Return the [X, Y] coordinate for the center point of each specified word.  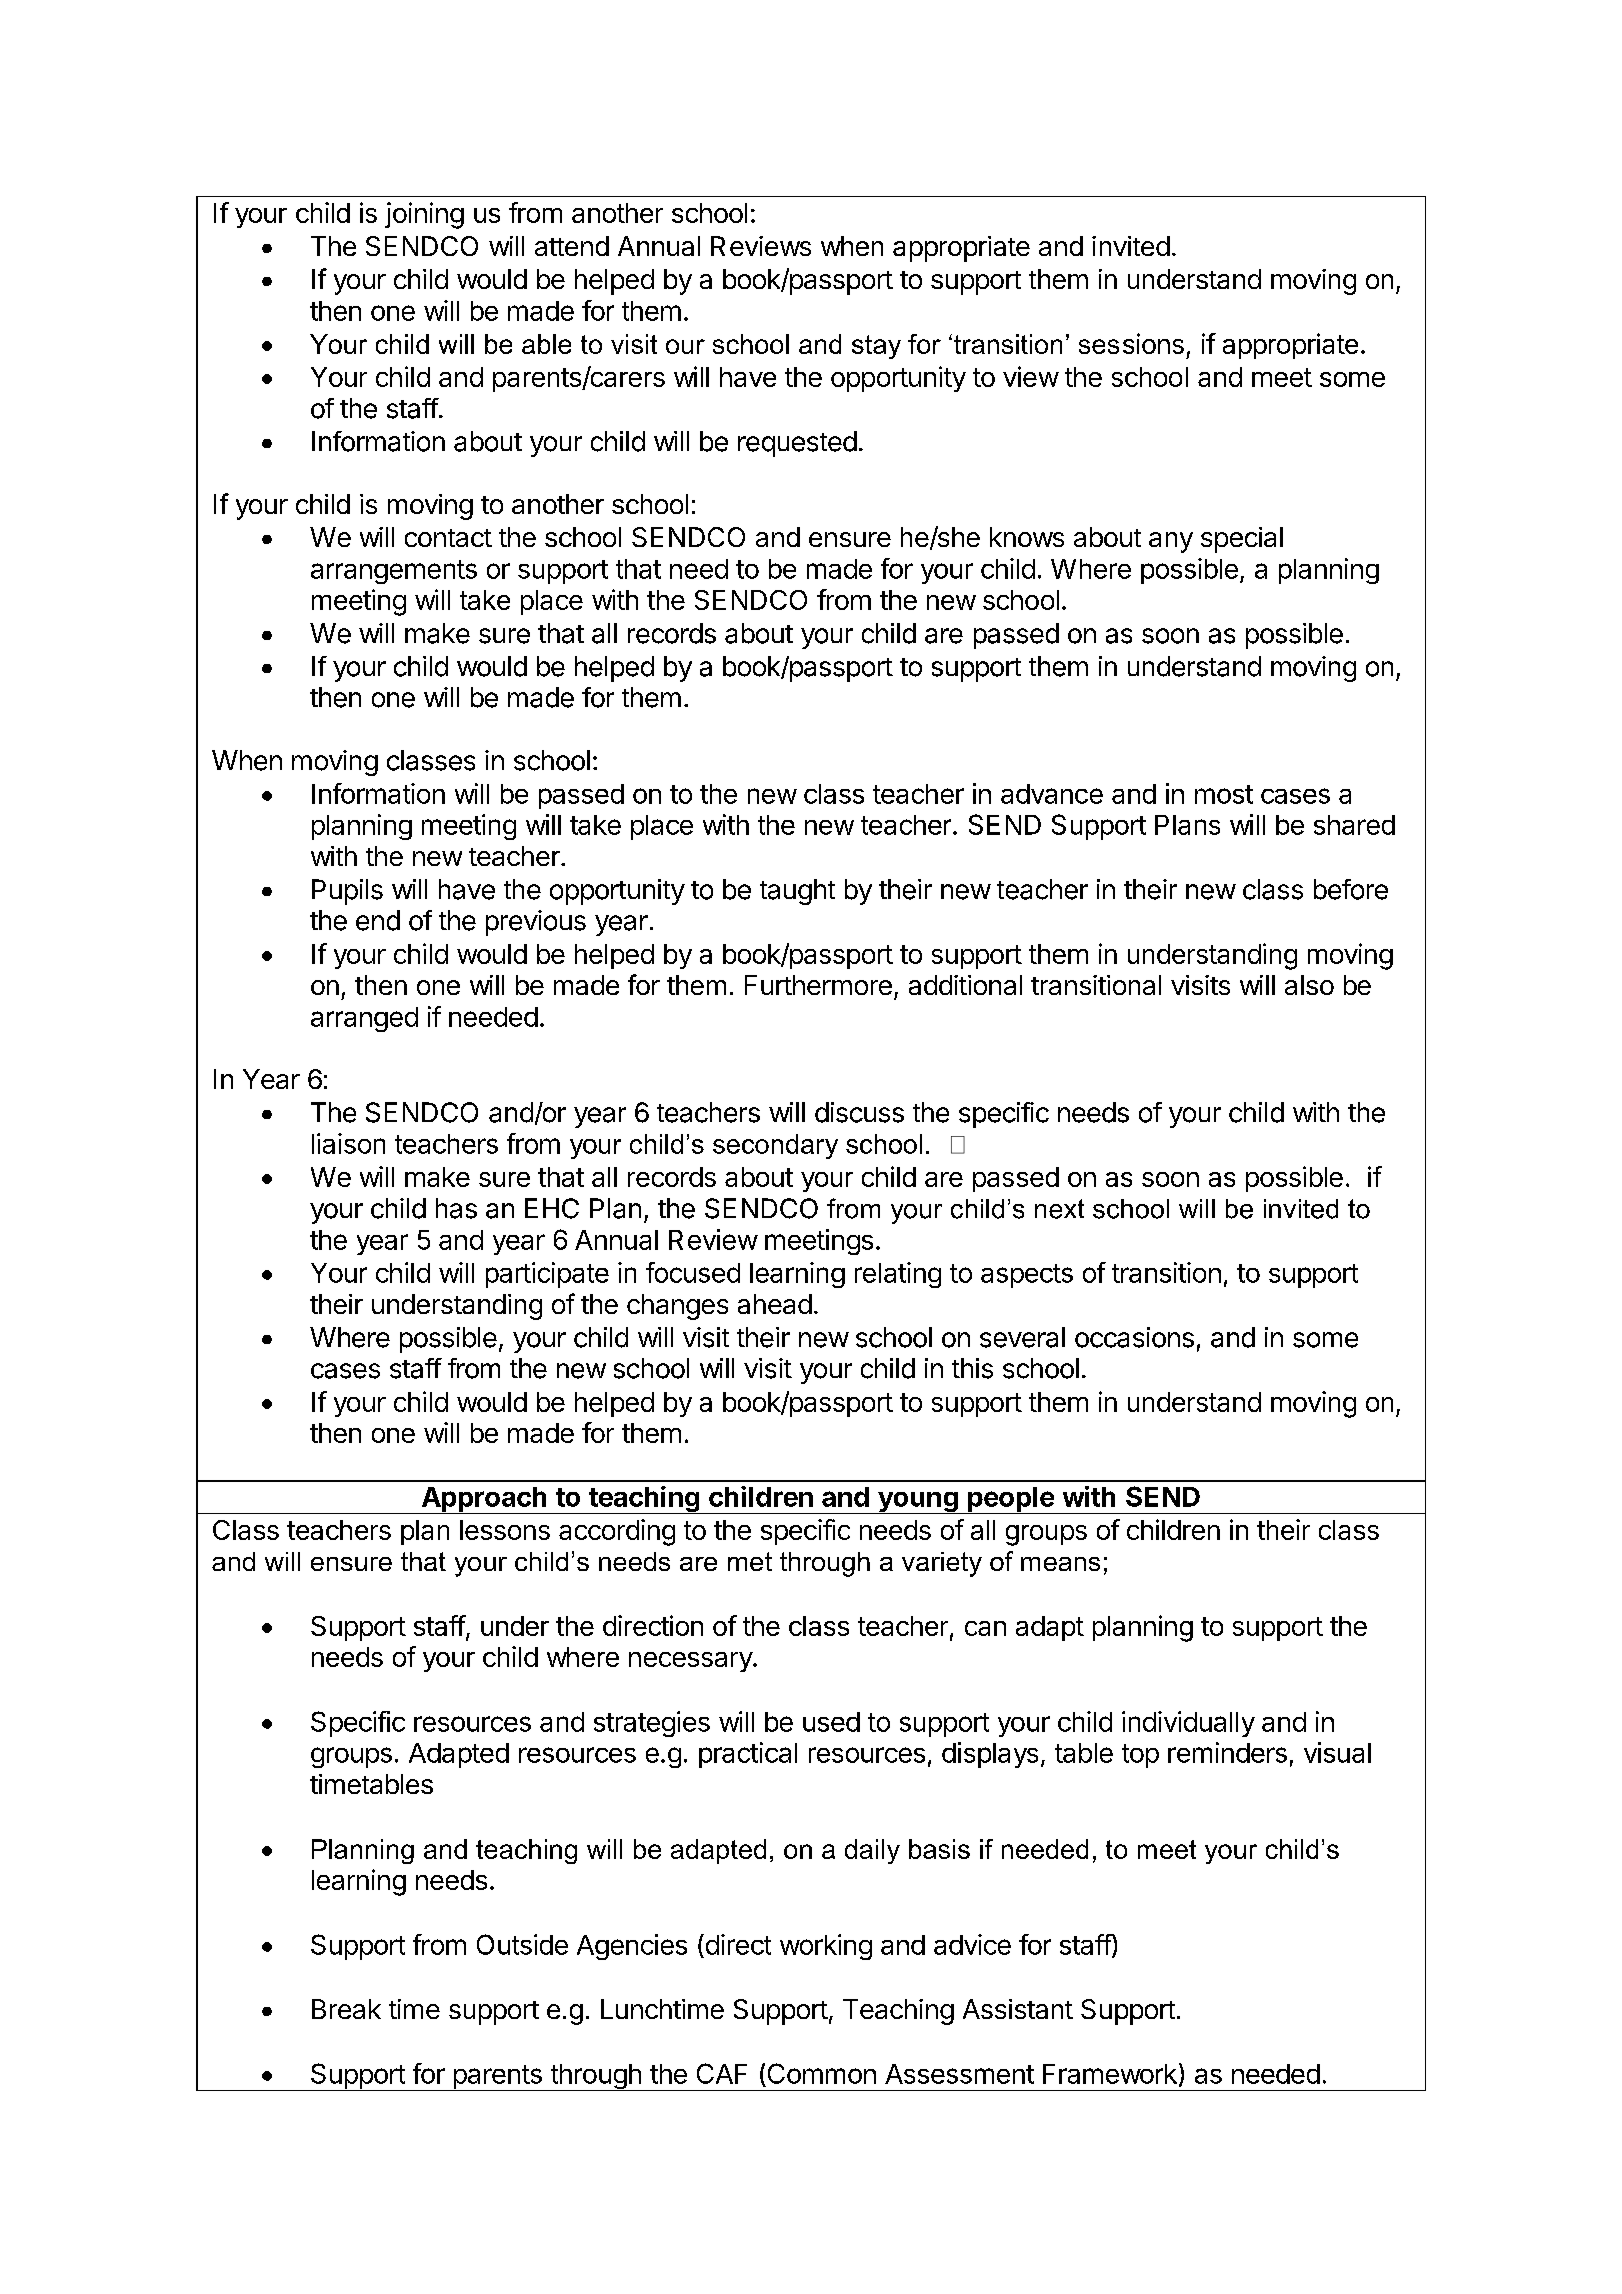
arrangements [394, 572]
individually [1188, 1724]
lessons [505, 1530]
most [1224, 794]
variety [942, 1564]
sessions [1131, 343]
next [1059, 1209]
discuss [859, 1112]
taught [797, 892]
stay [876, 347]
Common [822, 2073]
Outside [522, 1944]
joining [424, 215]
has [456, 1208]
